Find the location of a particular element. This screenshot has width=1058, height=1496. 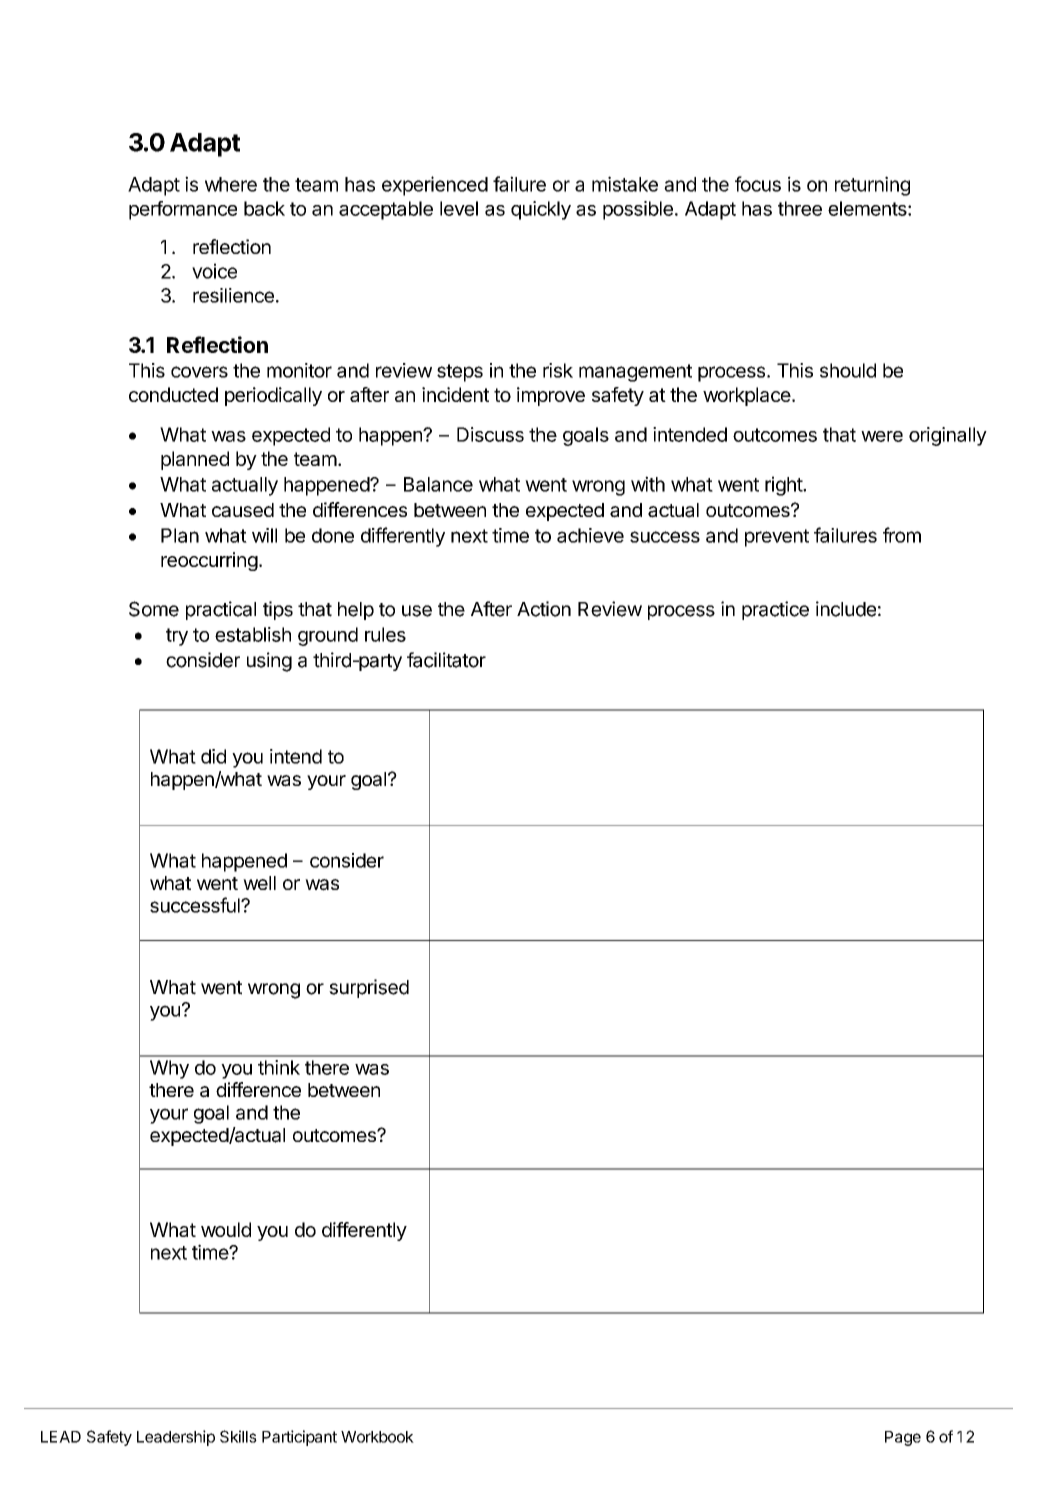

returning is located at coordinates (872, 186).
